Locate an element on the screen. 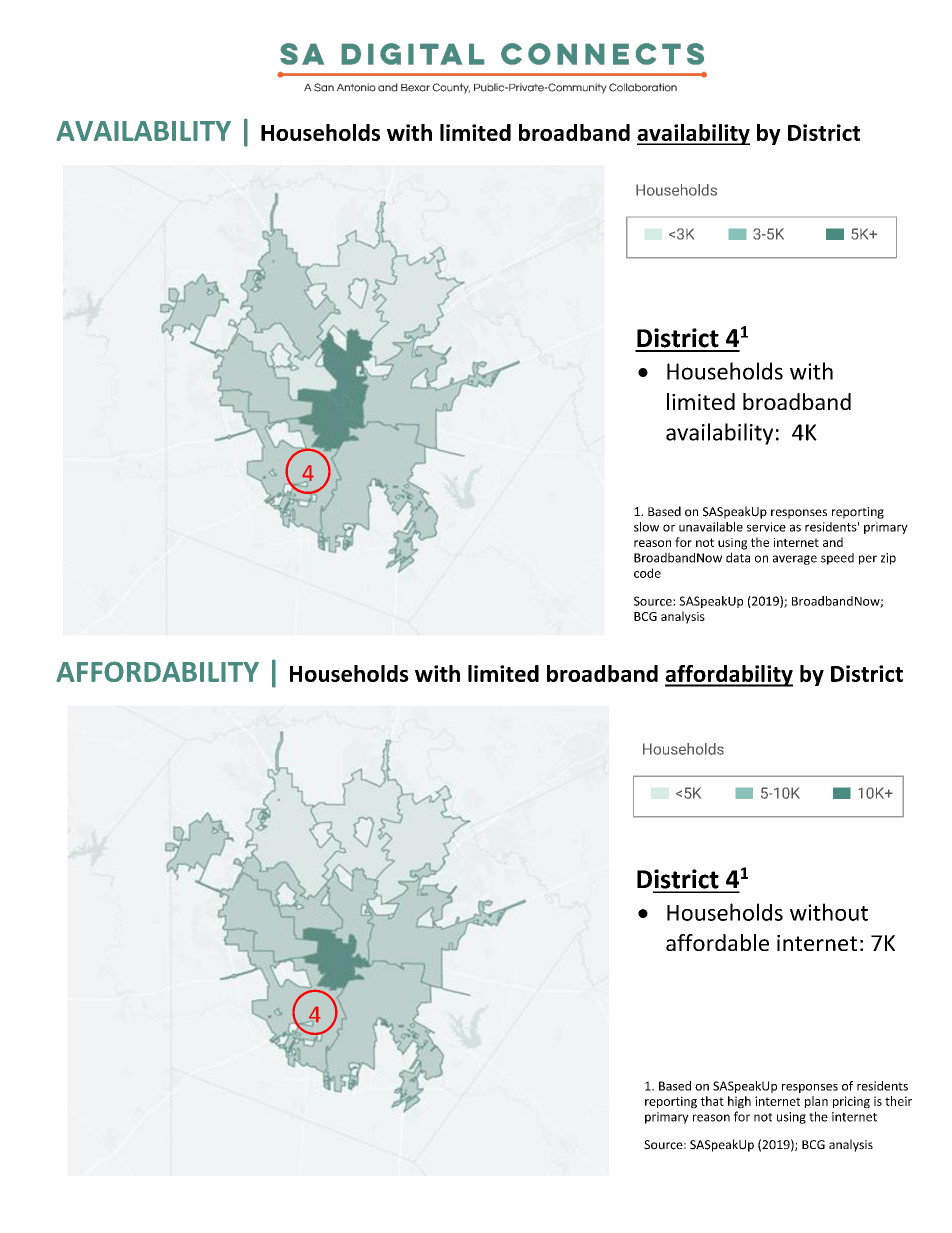  code is located at coordinates (647, 573).
